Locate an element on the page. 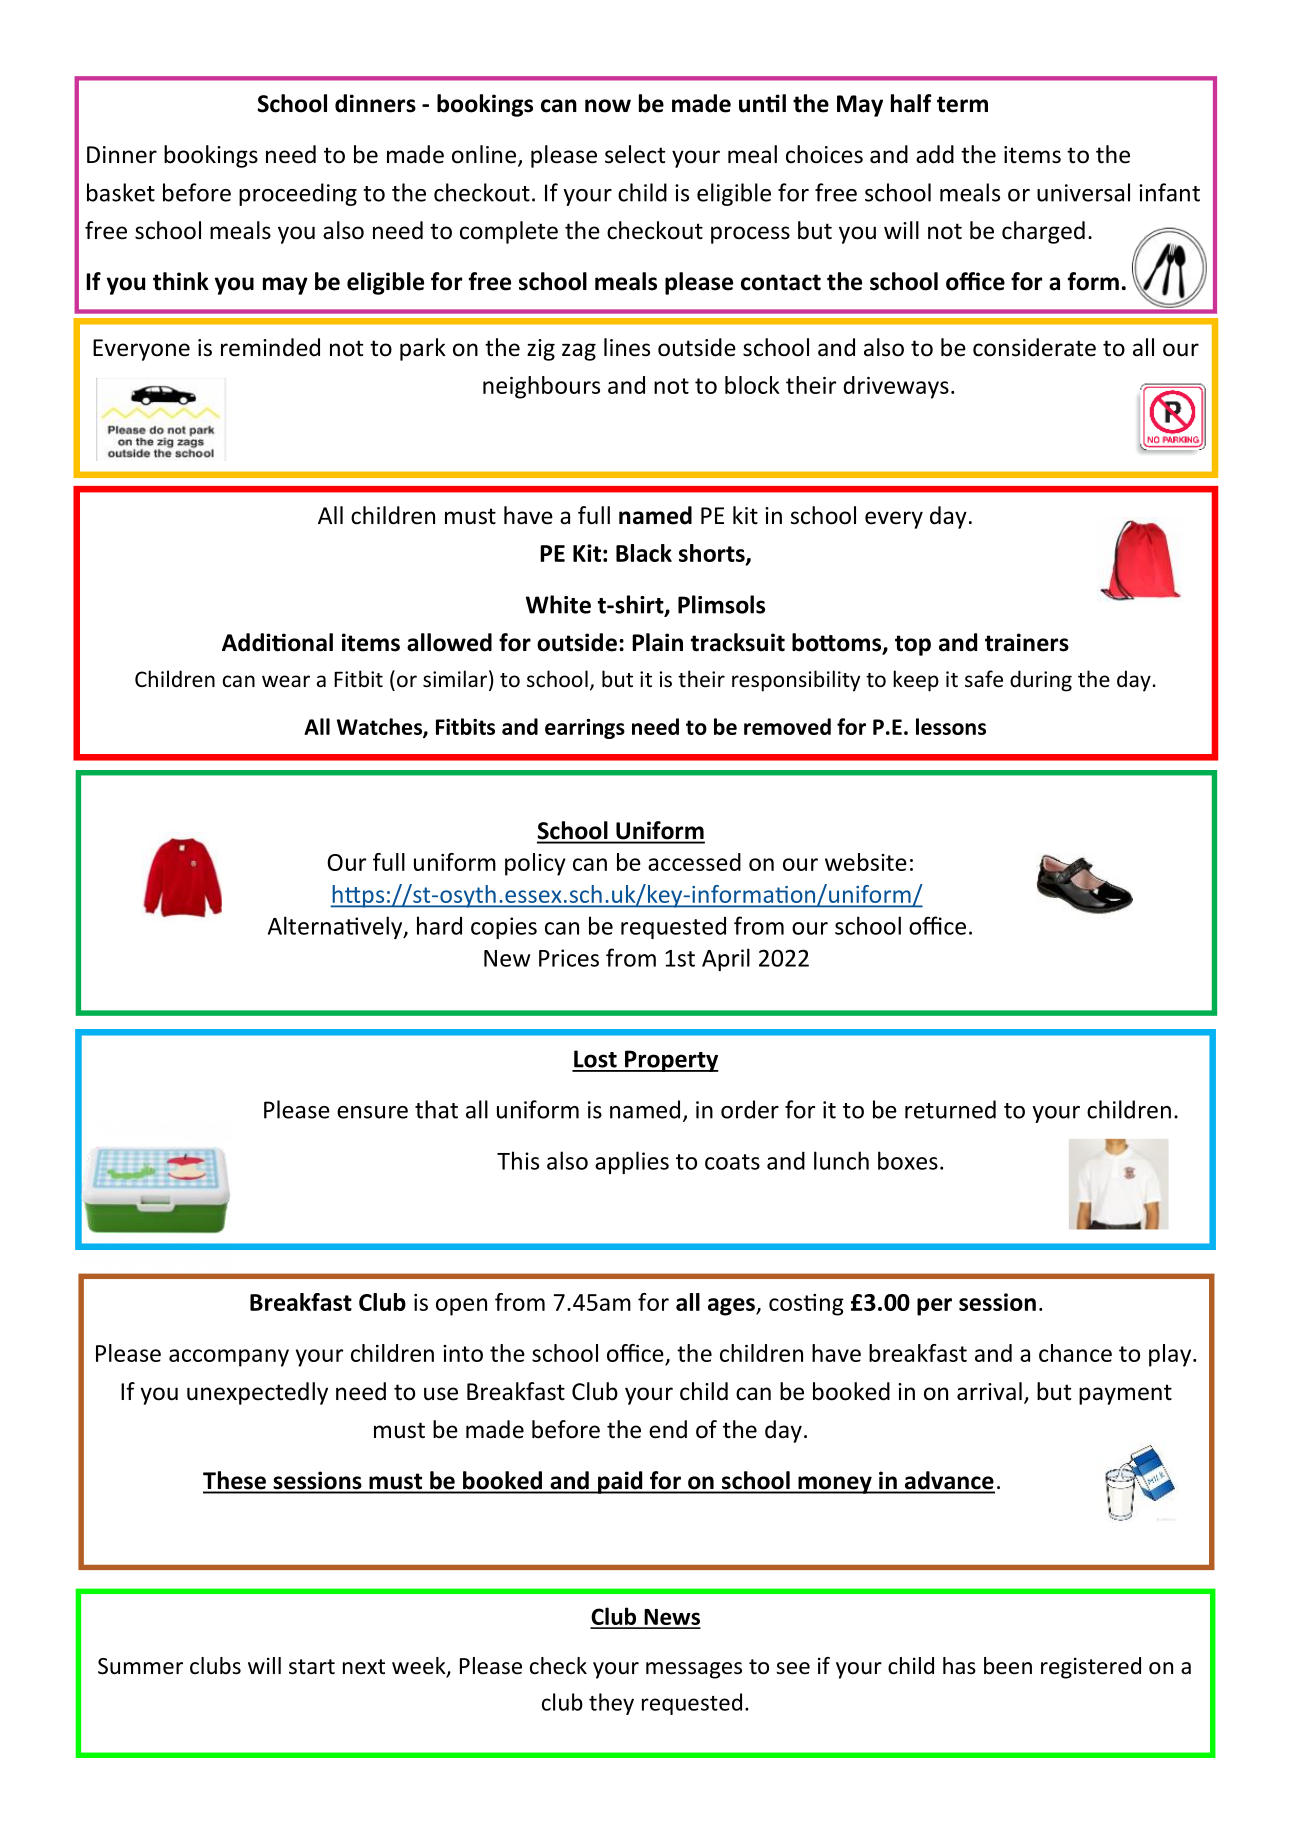 The height and width of the image is (1835, 1298). proceeding is located at coordinates (298, 194).
